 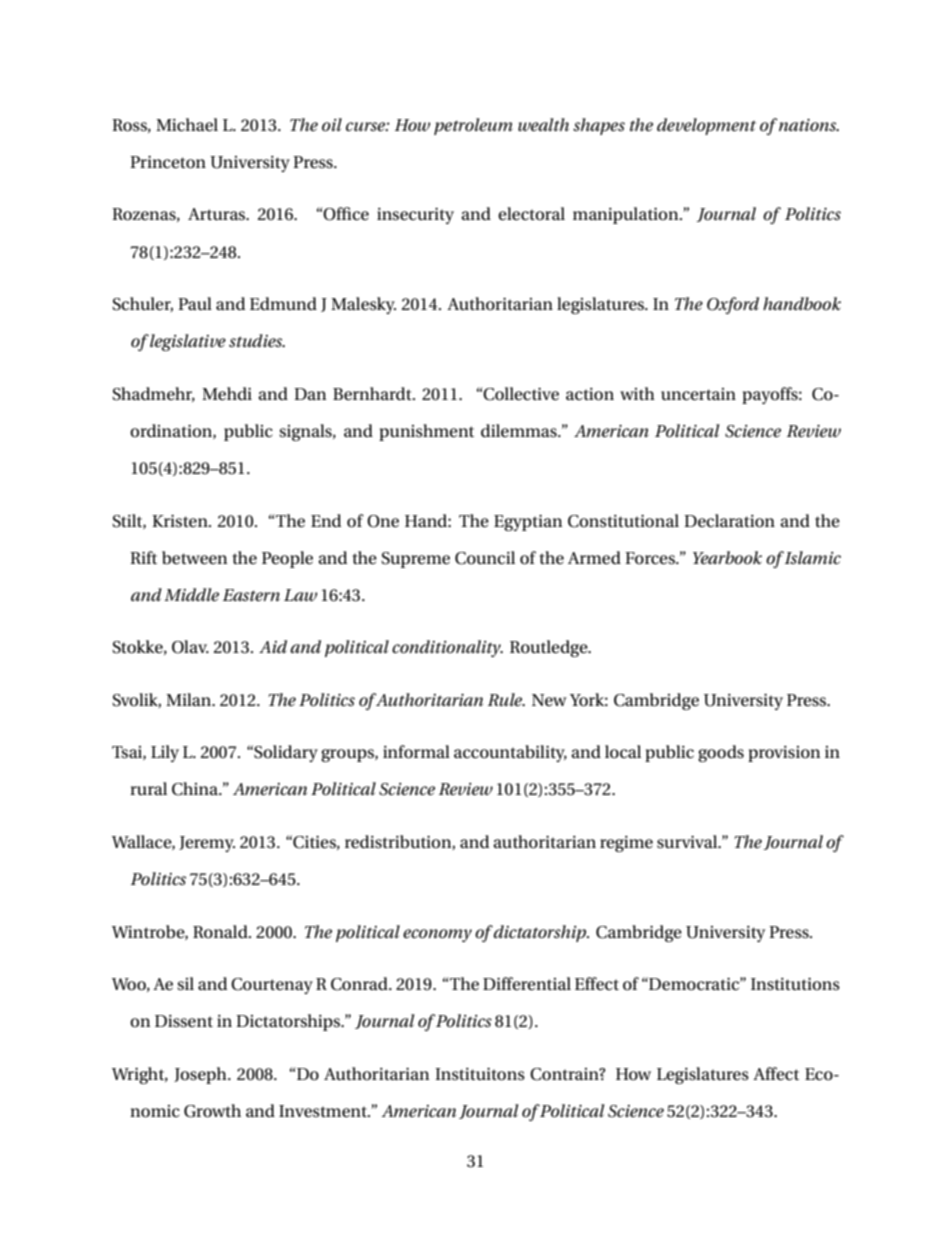 What do you see at coordinates (706, 126) in the page?
I see `development` at bounding box center [706, 126].
